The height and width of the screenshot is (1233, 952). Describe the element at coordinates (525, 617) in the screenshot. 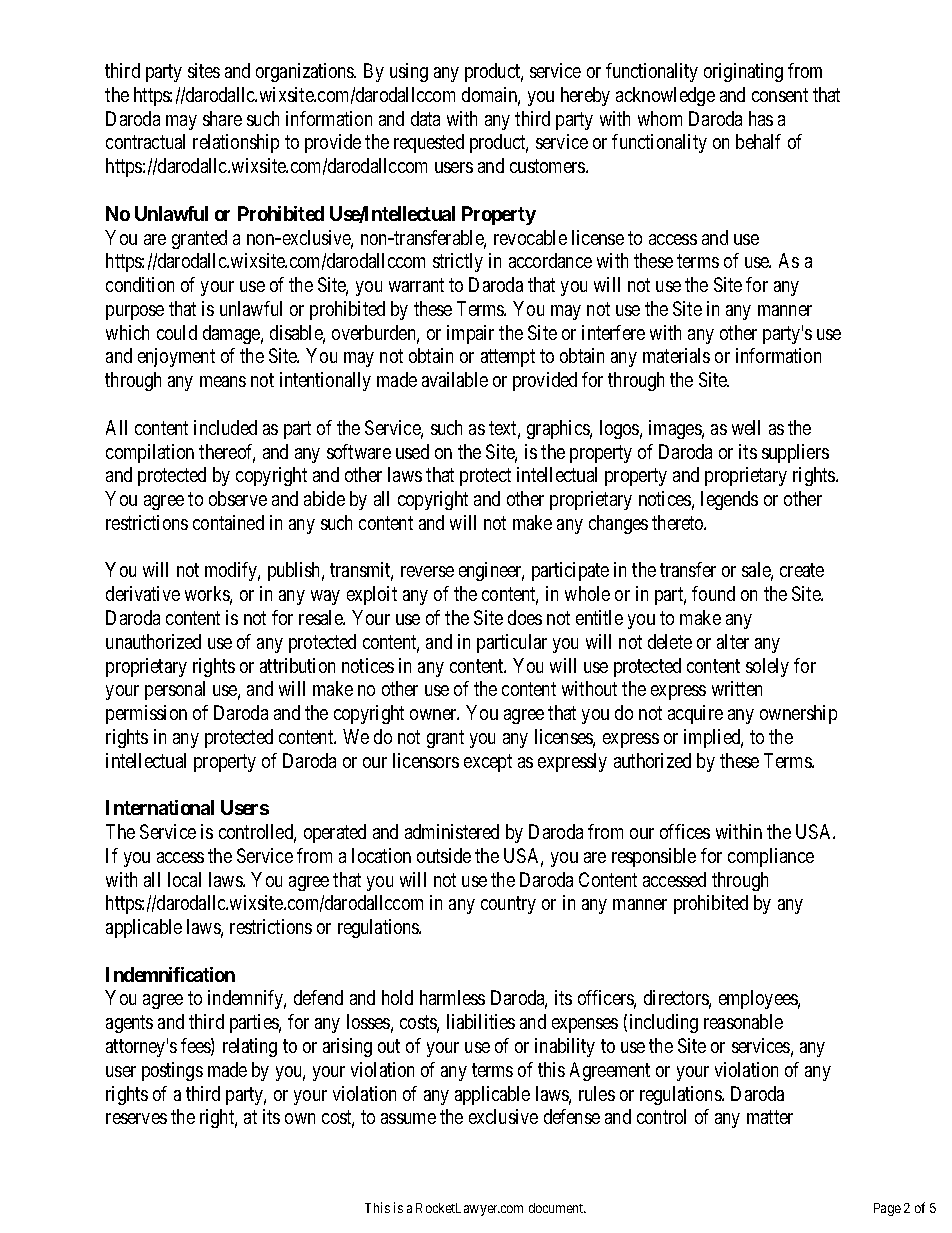

I see `does` at that location.
